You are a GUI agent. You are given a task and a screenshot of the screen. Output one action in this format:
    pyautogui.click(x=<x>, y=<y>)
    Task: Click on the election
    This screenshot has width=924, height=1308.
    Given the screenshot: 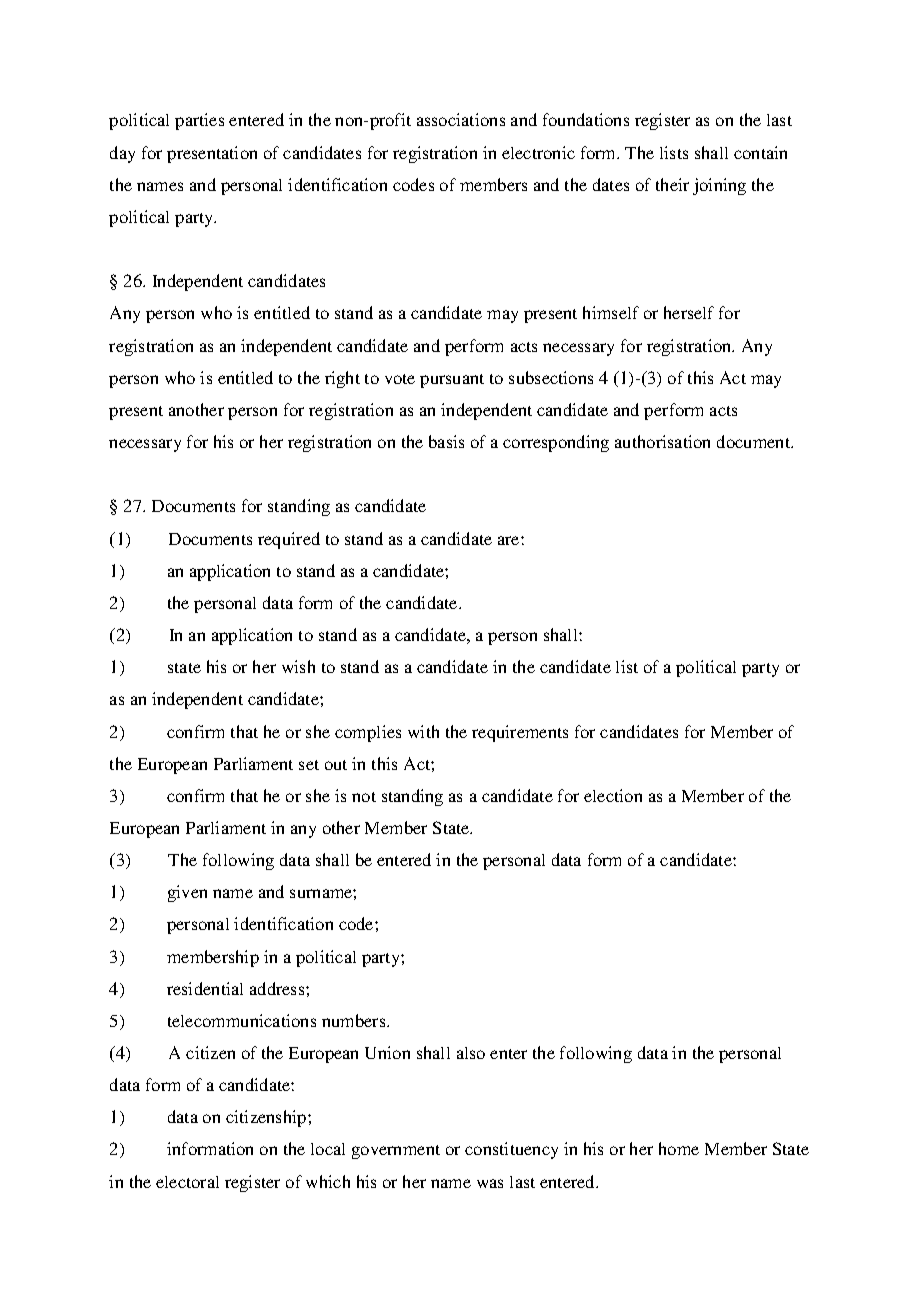 What is the action you would take?
    pyautogui.click(x=613, y=795)
